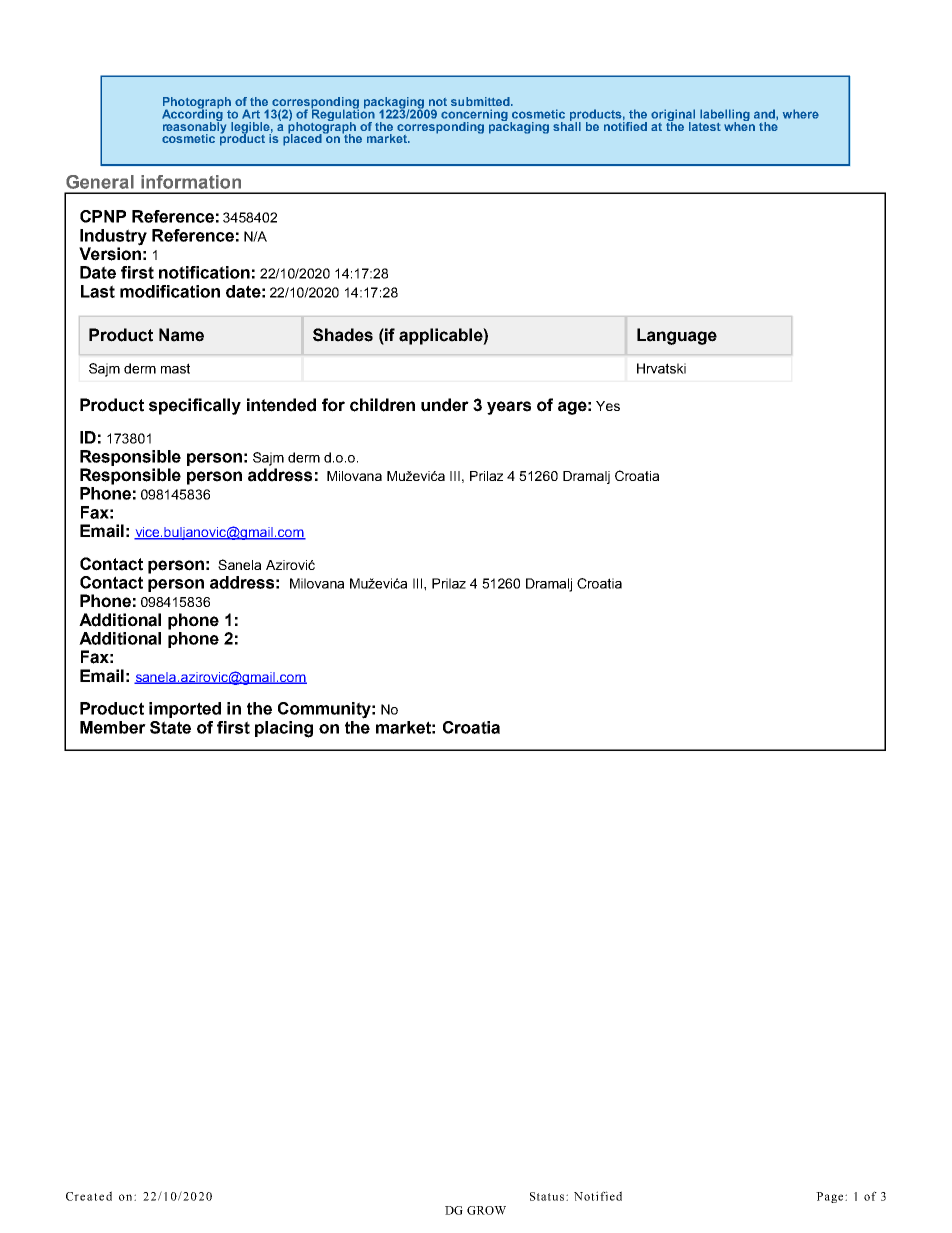  I want to click on placing, so click(284, 729).
